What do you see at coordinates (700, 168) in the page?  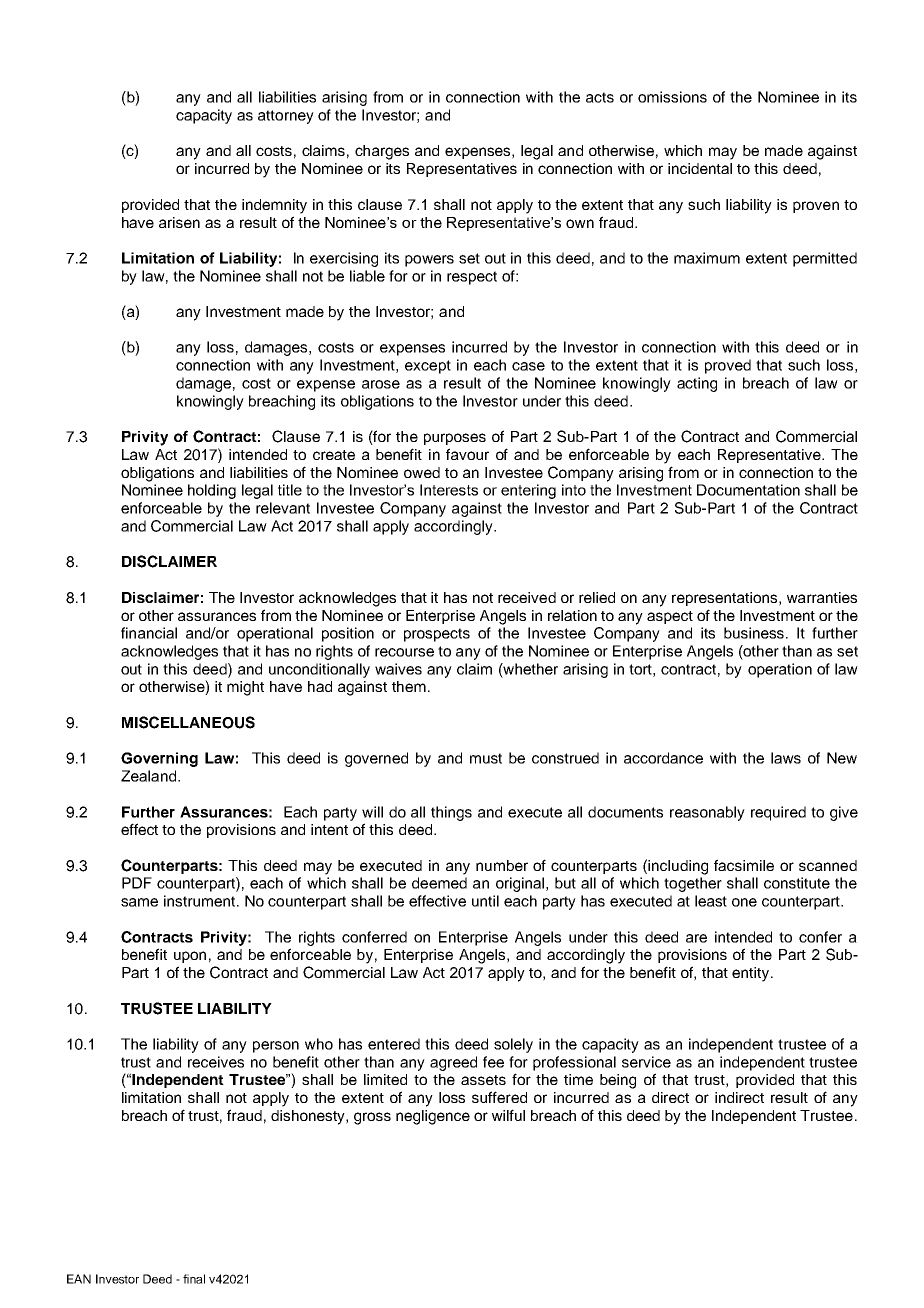 I see `incidental` at bounding box center [700, 168].
